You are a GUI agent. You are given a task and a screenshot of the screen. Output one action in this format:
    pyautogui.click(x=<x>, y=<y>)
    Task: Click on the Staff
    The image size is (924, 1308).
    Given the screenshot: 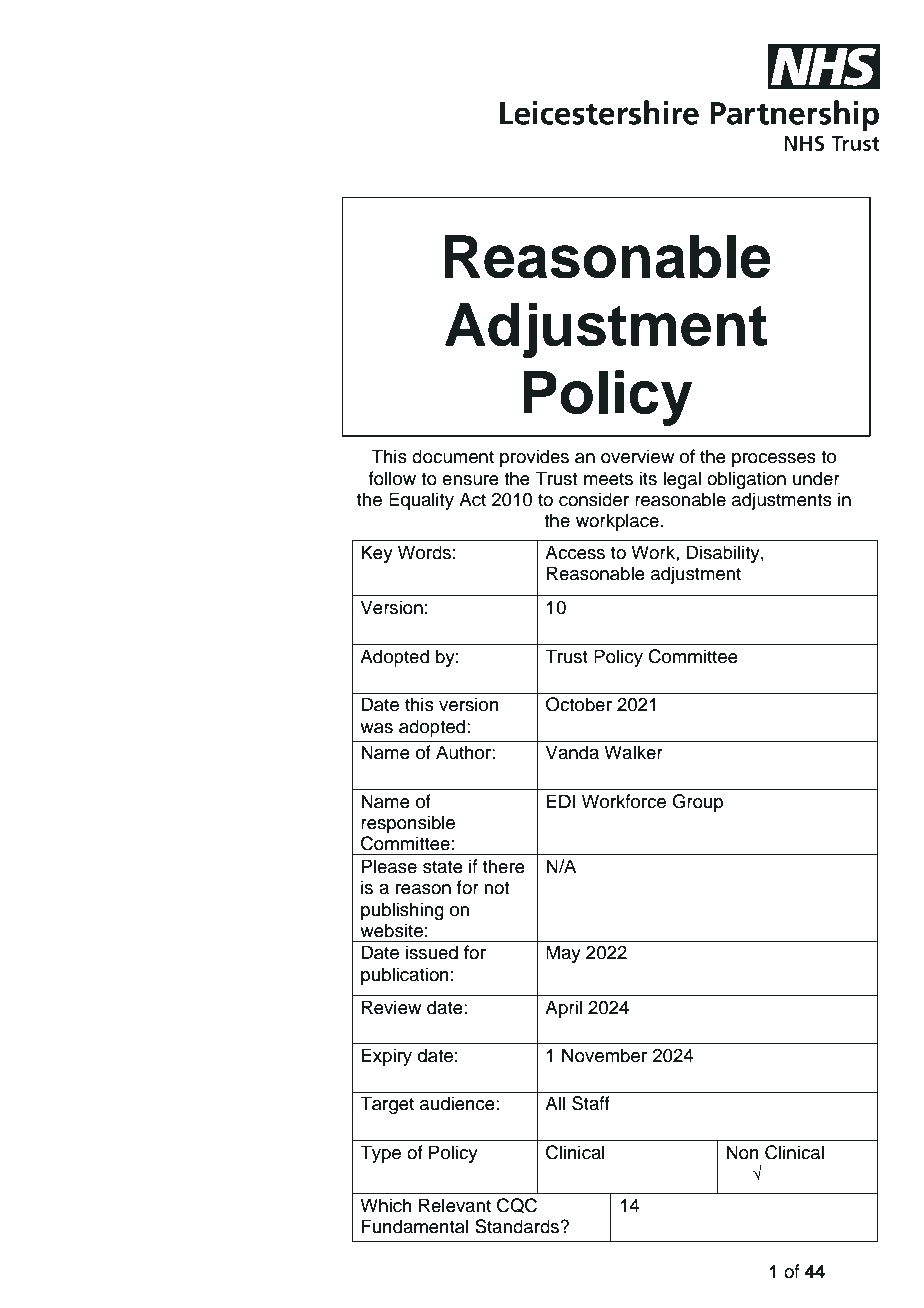 What is the action you would take?
    pyautogui.click(x=591, y=1103)
